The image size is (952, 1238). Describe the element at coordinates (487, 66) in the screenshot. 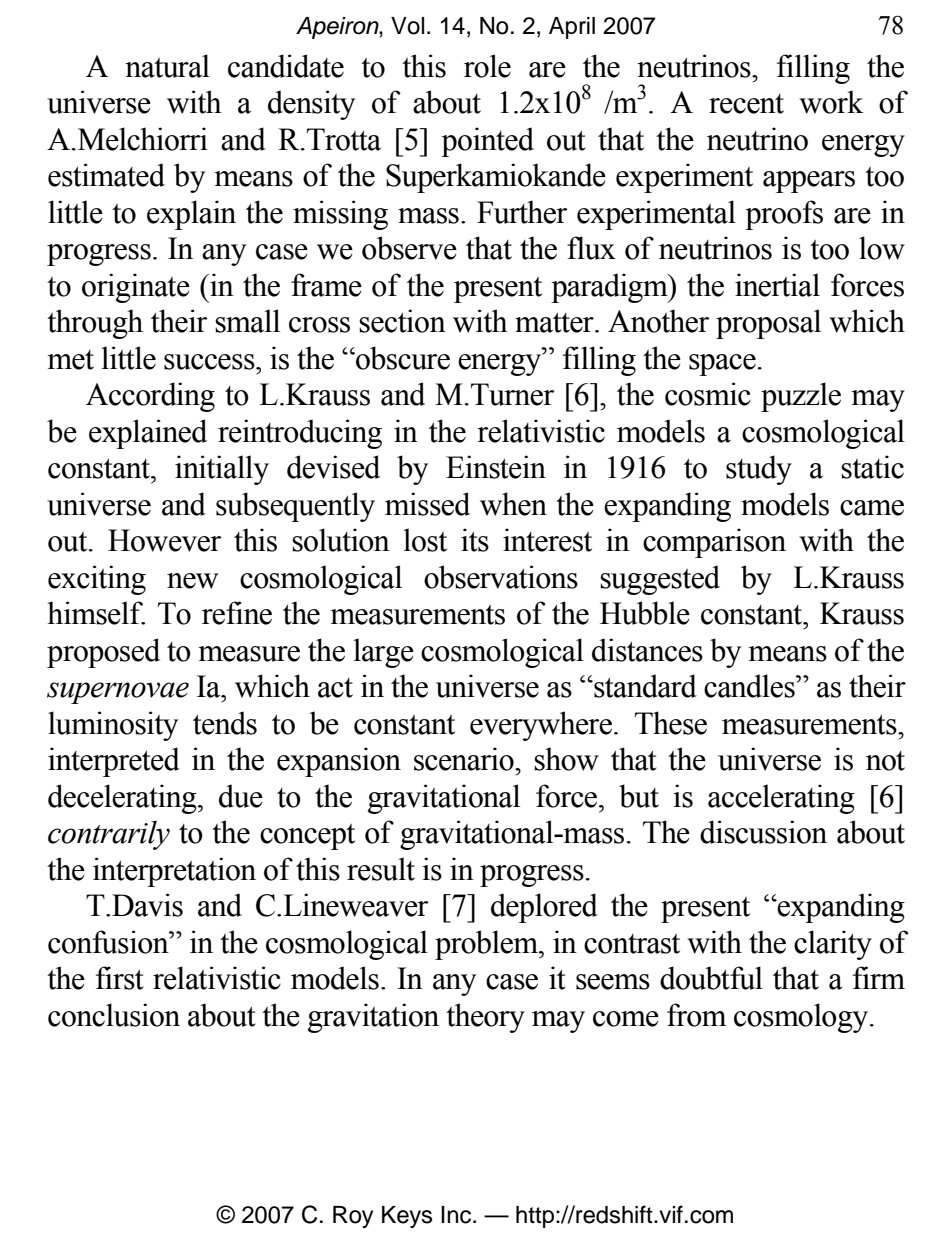

I see `role` at that location.
